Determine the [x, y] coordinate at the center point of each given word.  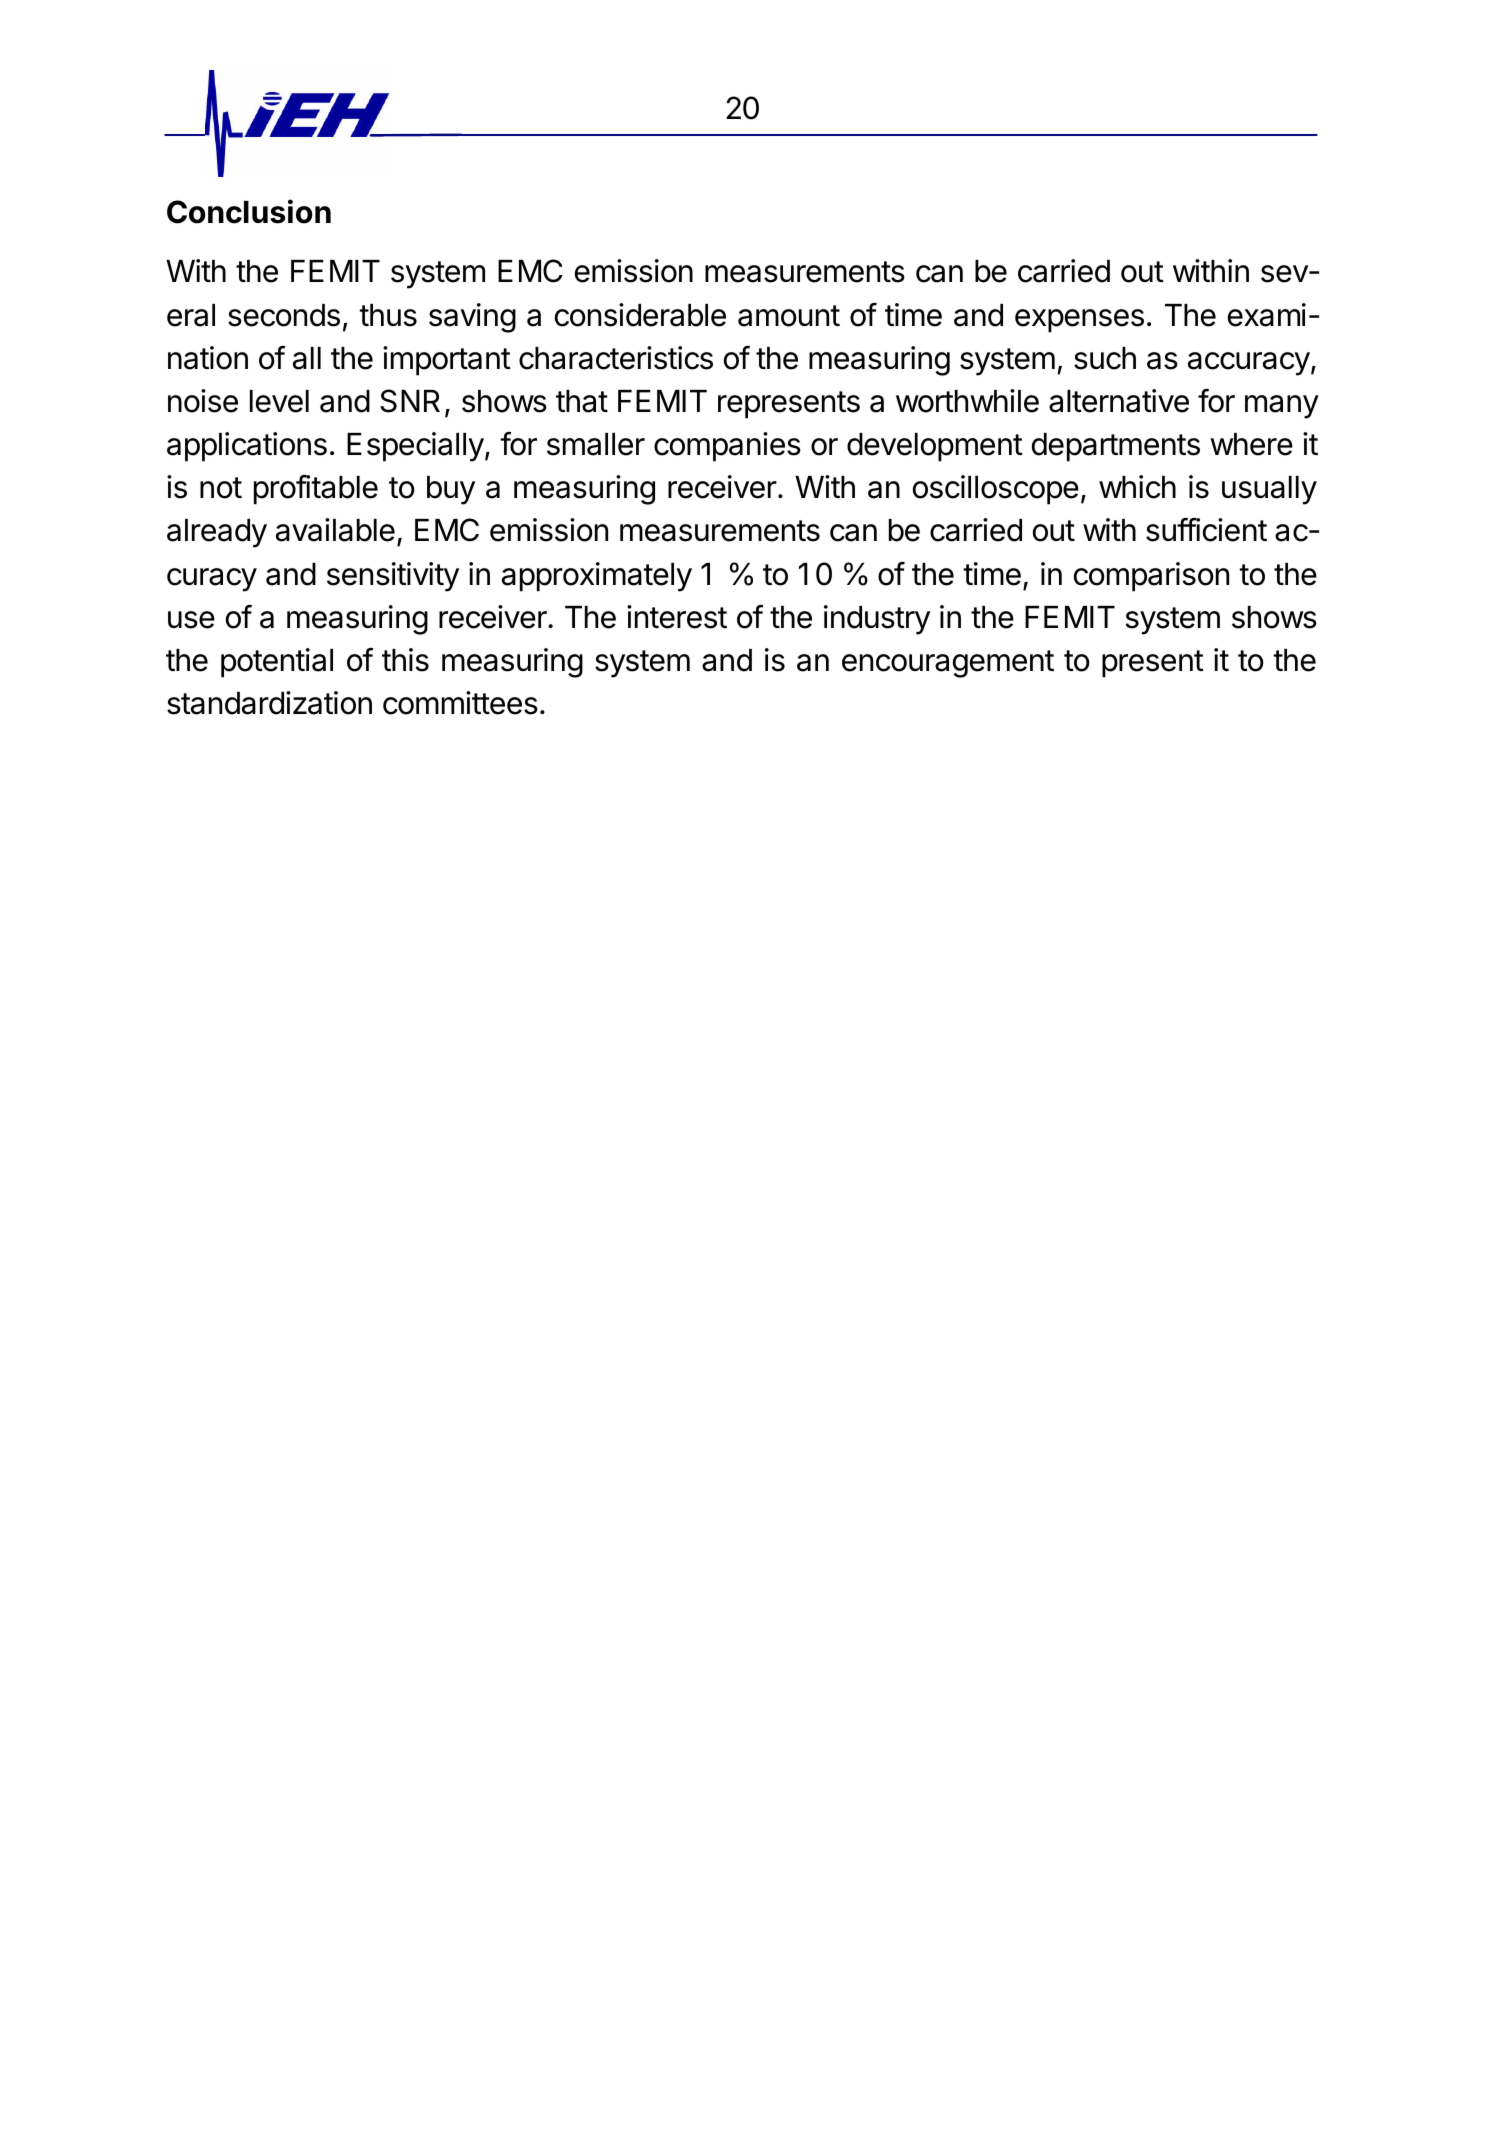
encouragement [948, 664]
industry [877, 620]
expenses [1079, 321]
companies [727, 447]
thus [388, 315]
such [1105, 358]
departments [1116, 447]
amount [789, 316]
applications [247, 447]
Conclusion [249, 211]
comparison [1151, 577]
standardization [269, 703]
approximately [597, 577]
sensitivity [393, 577]
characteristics [616, 358]
